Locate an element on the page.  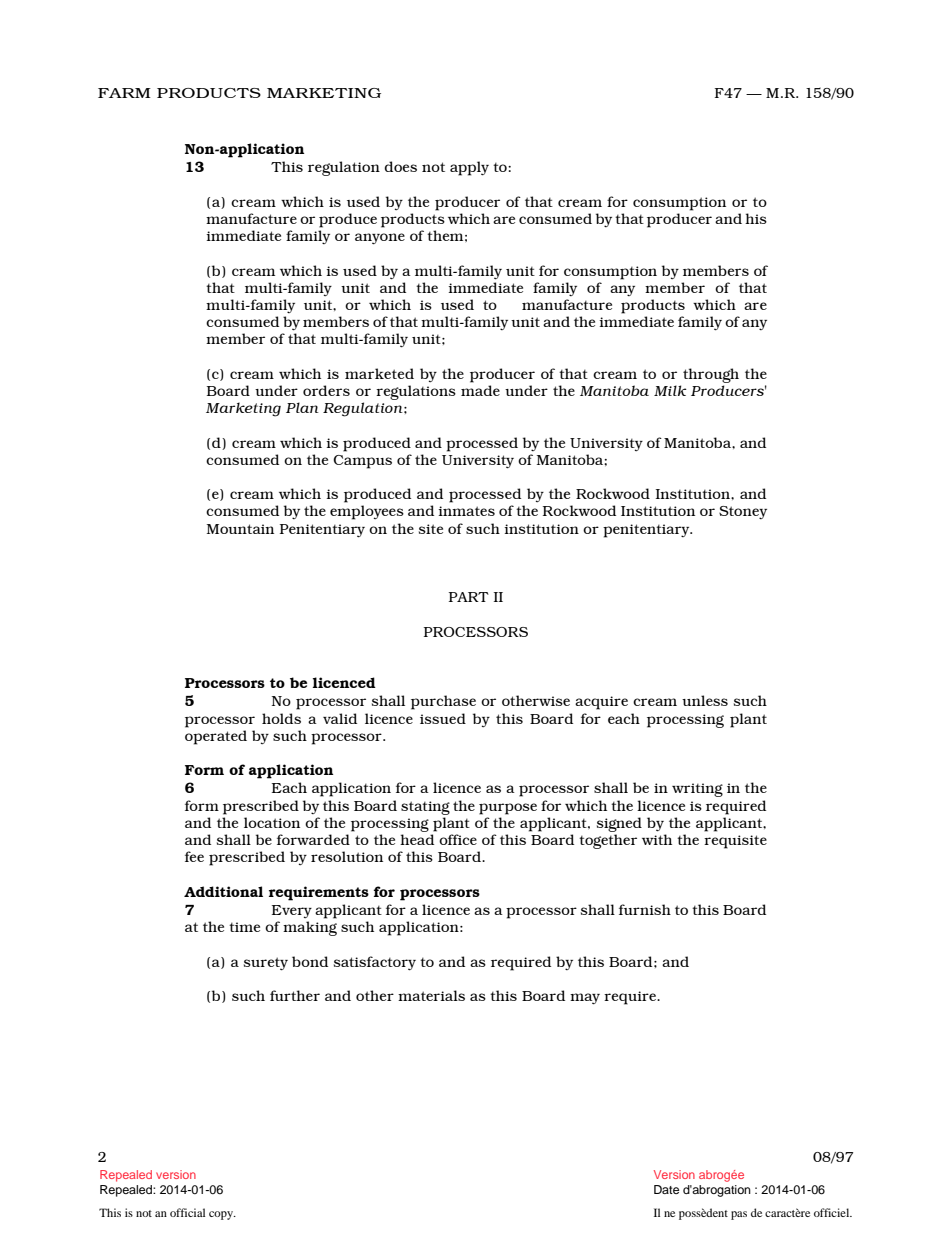
through is located at coordinates (711, 375).
